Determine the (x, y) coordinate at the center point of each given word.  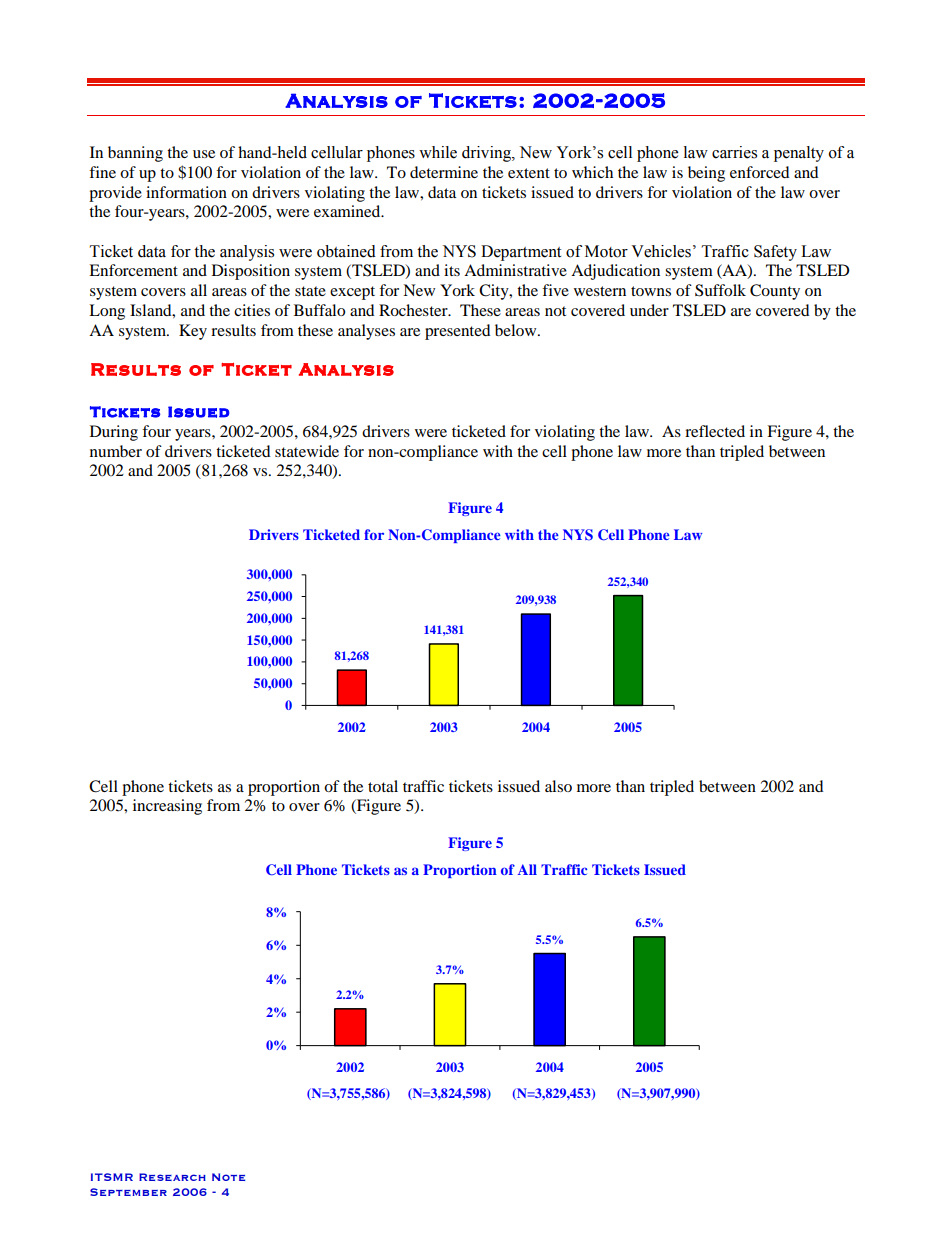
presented (458, 332)
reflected (715, 431)
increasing (167, 807)
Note (228, 1177)
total (383, 786)
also (558, 786)
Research (172, 1177)
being (706, 174)
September (128, 1192)
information (186, 192)
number (116, 451)
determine (444, 172)
